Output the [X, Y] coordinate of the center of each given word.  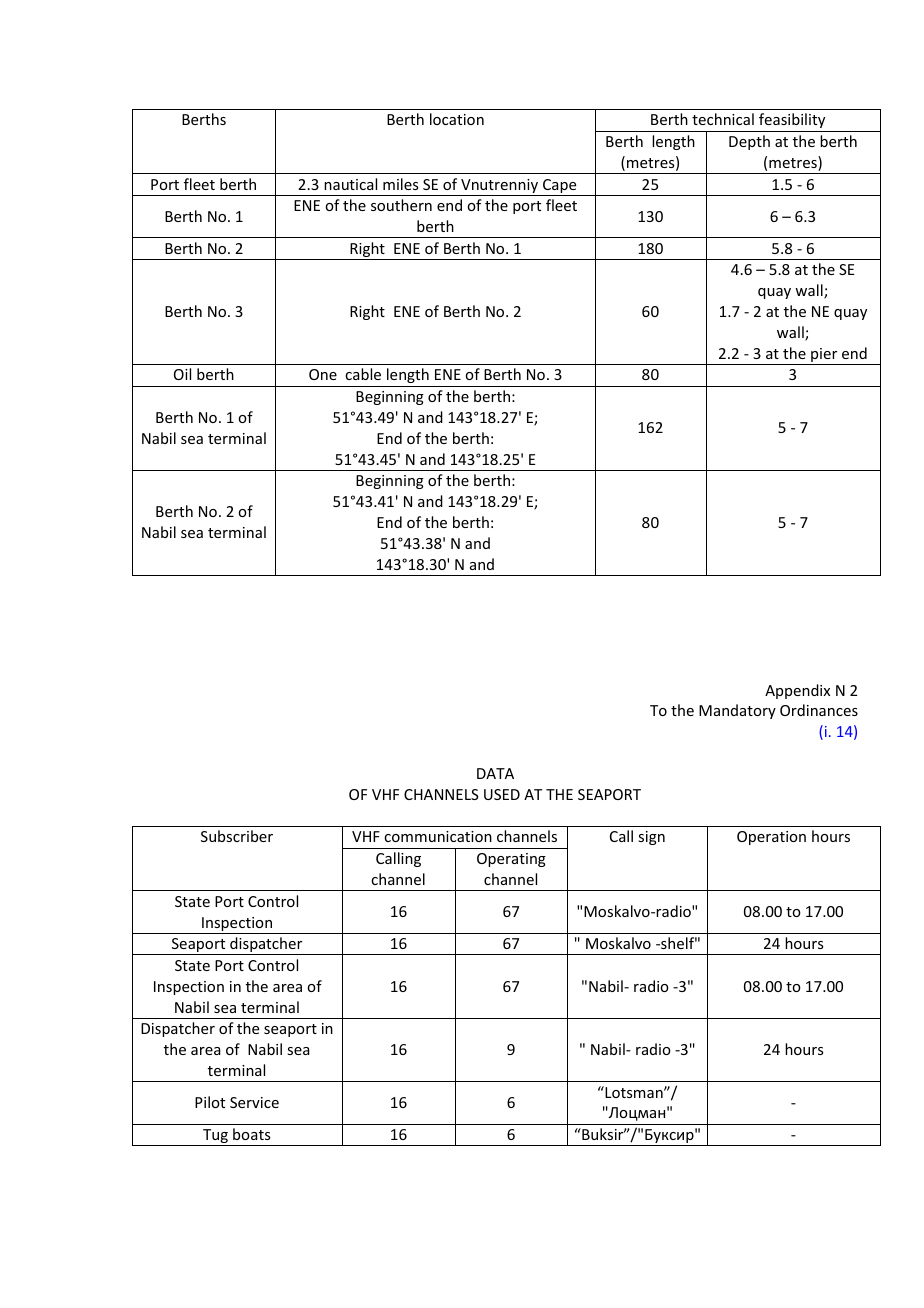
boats [251, 1134]
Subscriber [237, 836]
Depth [749, 142]
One [323, 374]
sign [651, 838]
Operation [771, 838]
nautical [350, 184]
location [457, 119]
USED [502, 794]
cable [363, 374]
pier [824, 356]
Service [254, 1102]
